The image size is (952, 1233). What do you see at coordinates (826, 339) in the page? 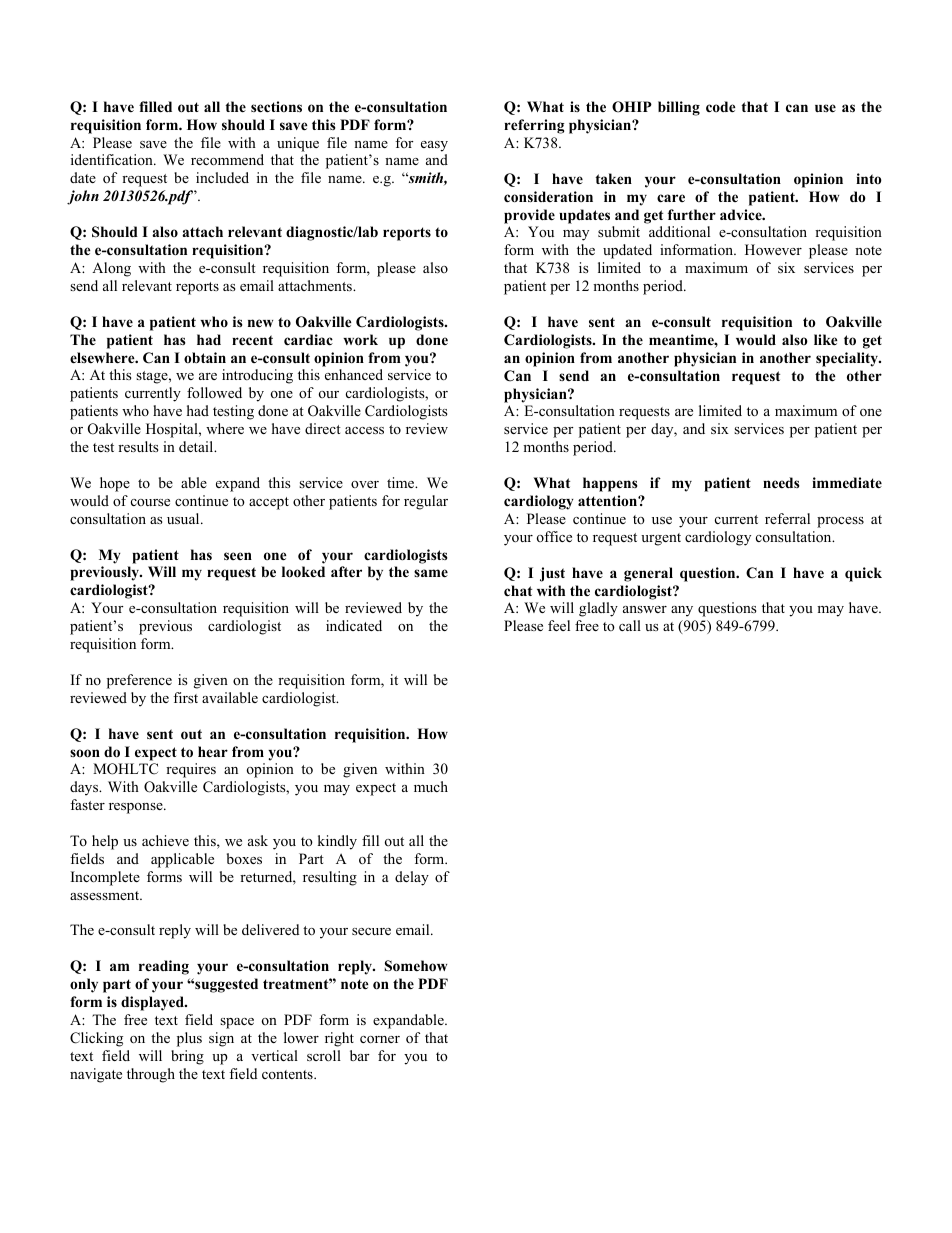
I see `like` at bounding box center [826, 339].
